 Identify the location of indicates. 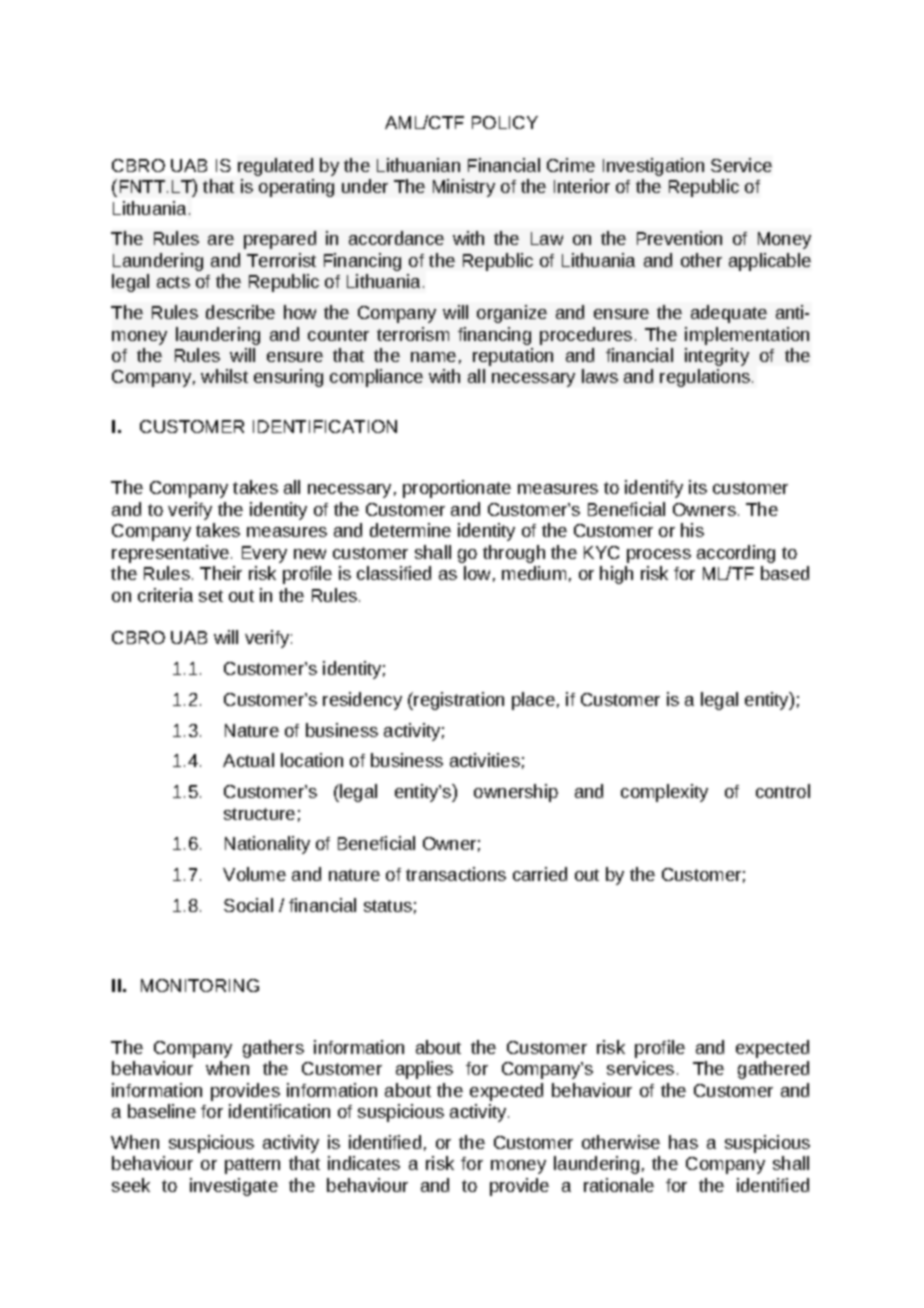
(364, 1163).
